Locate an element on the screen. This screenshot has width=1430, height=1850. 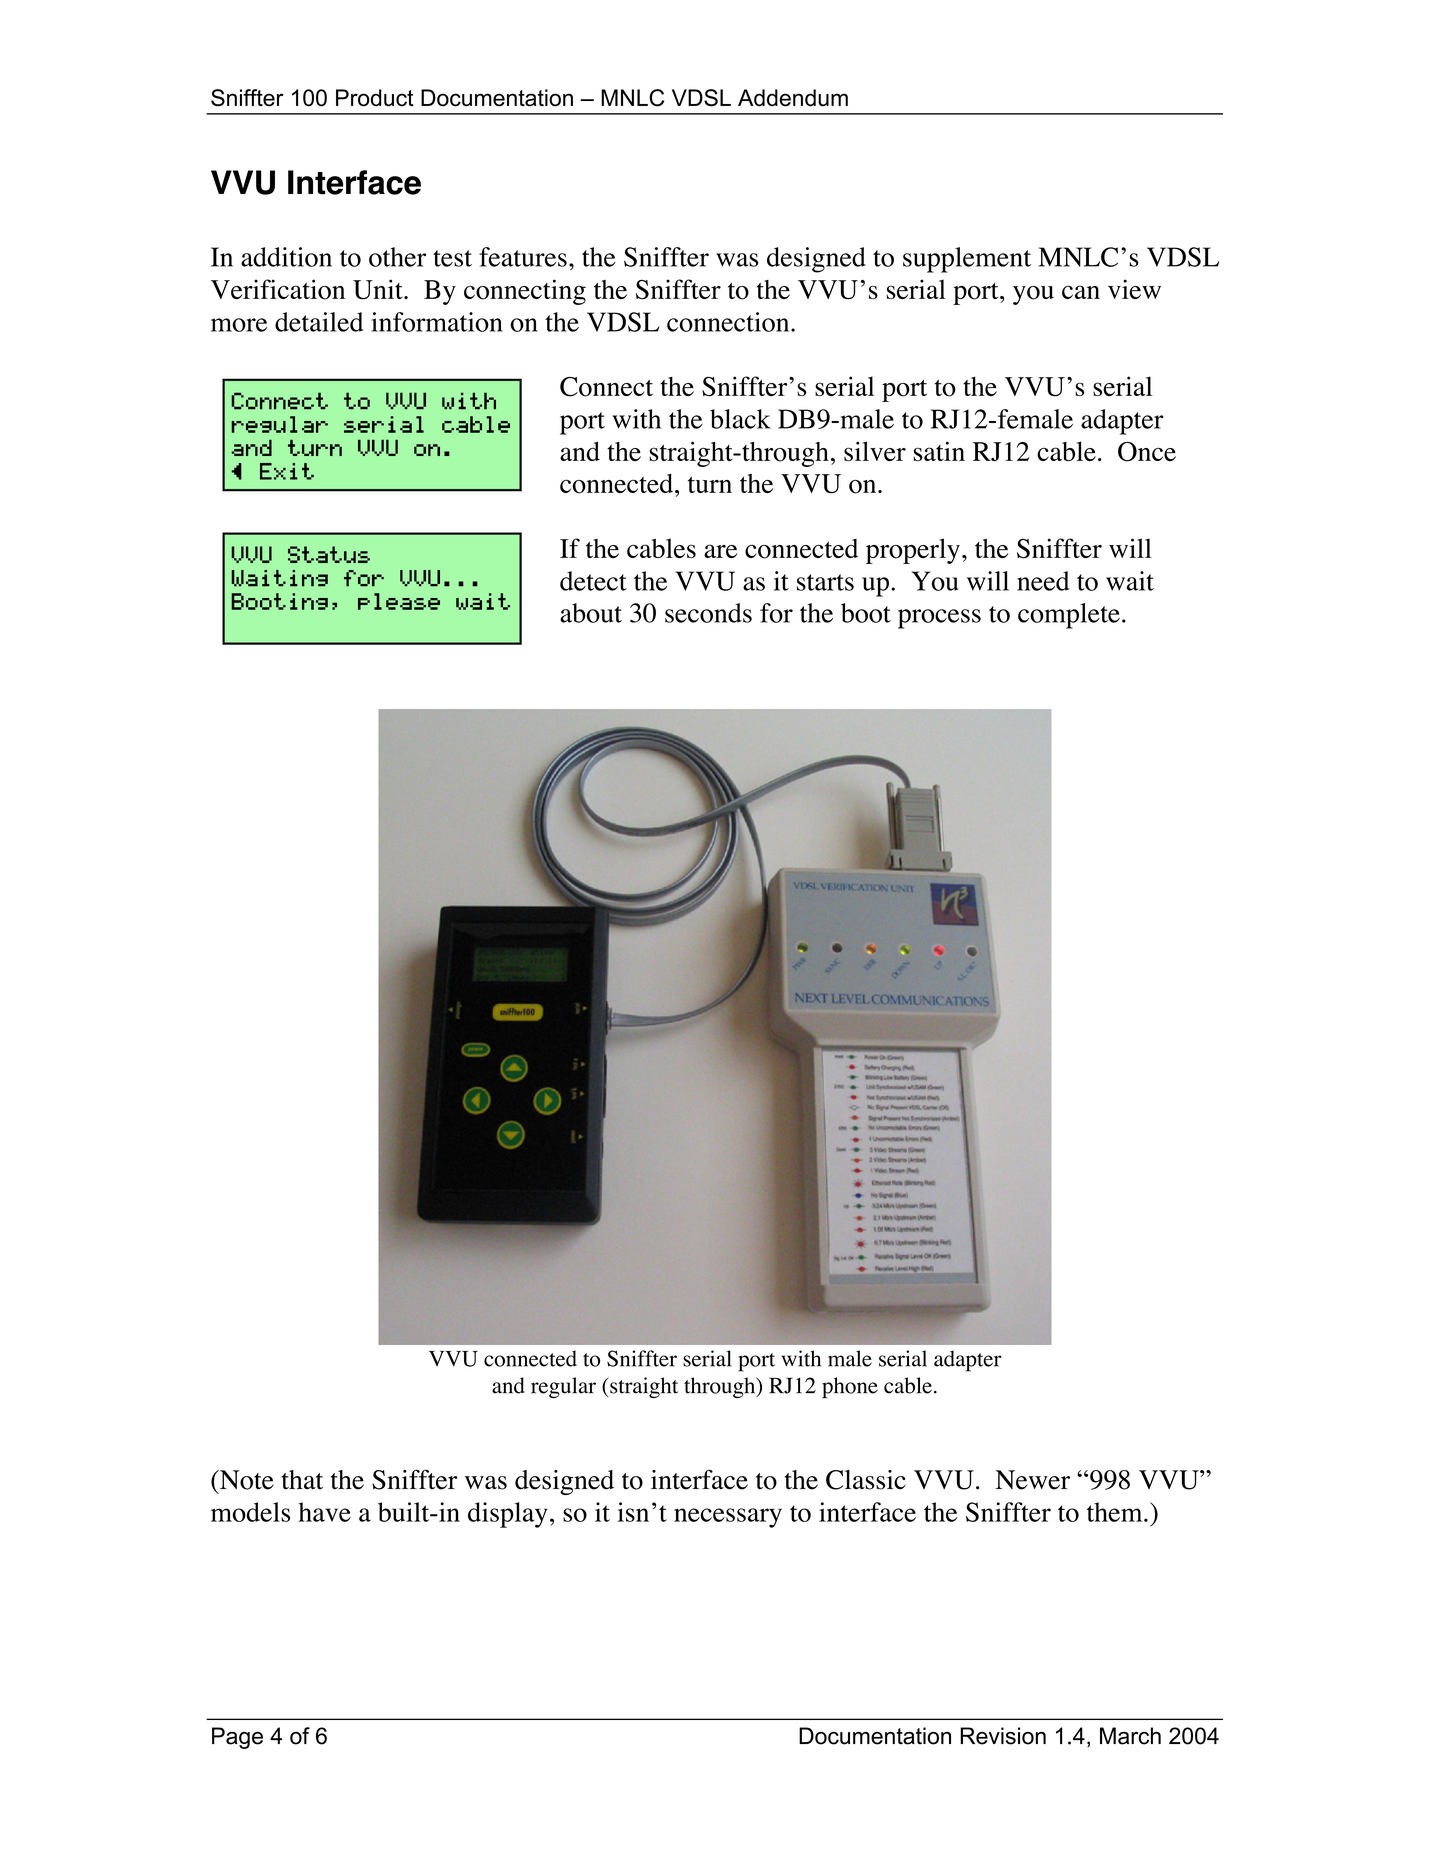
seconds is located at coordinates (708, 613).
